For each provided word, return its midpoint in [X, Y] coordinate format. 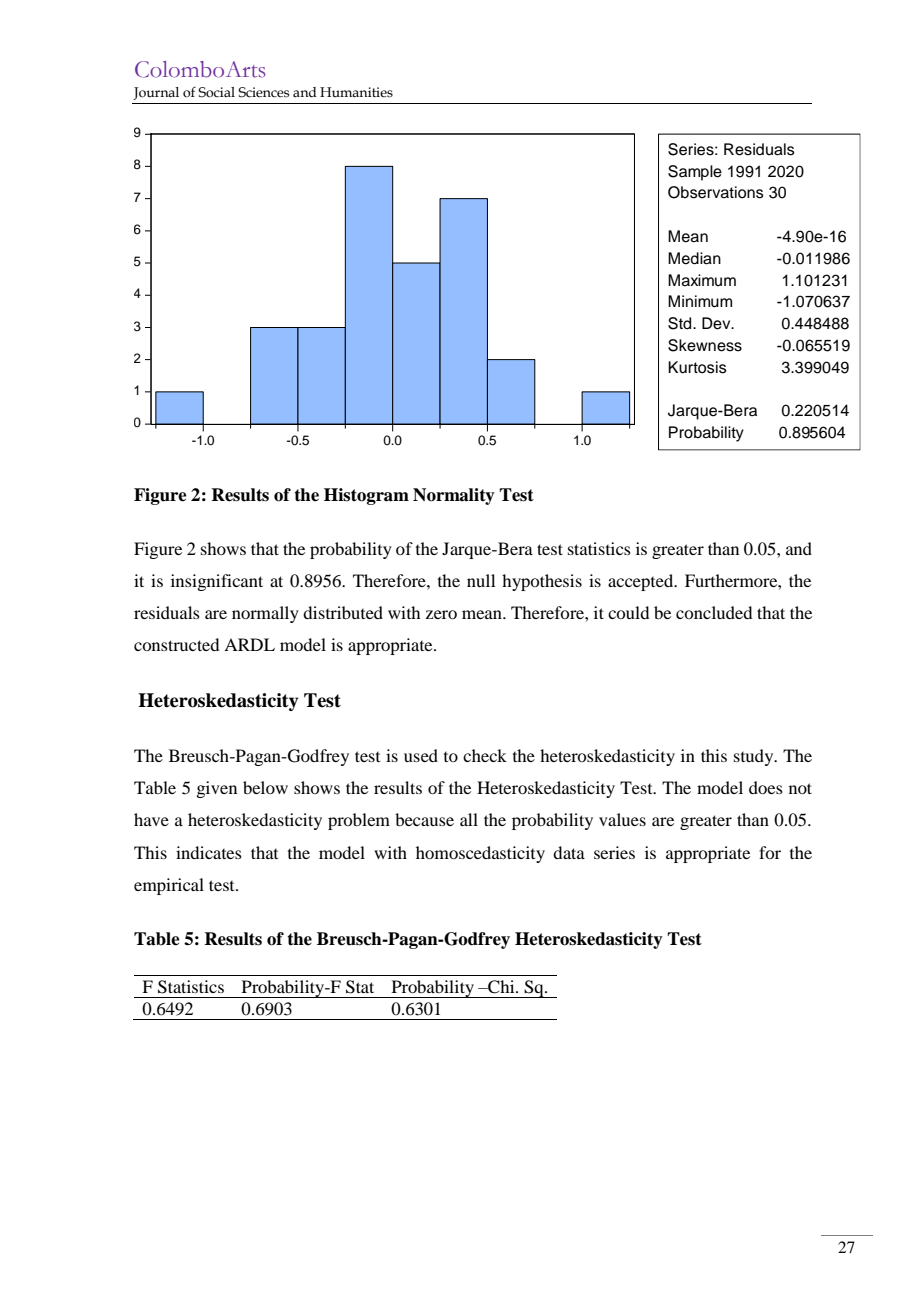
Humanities [356, 92]
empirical [169, 886]
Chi [501, 987]
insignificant [217, 582]
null [481, 580]
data [569, 852]
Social [216, 92]
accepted [642, 582]
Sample [695, 173]
